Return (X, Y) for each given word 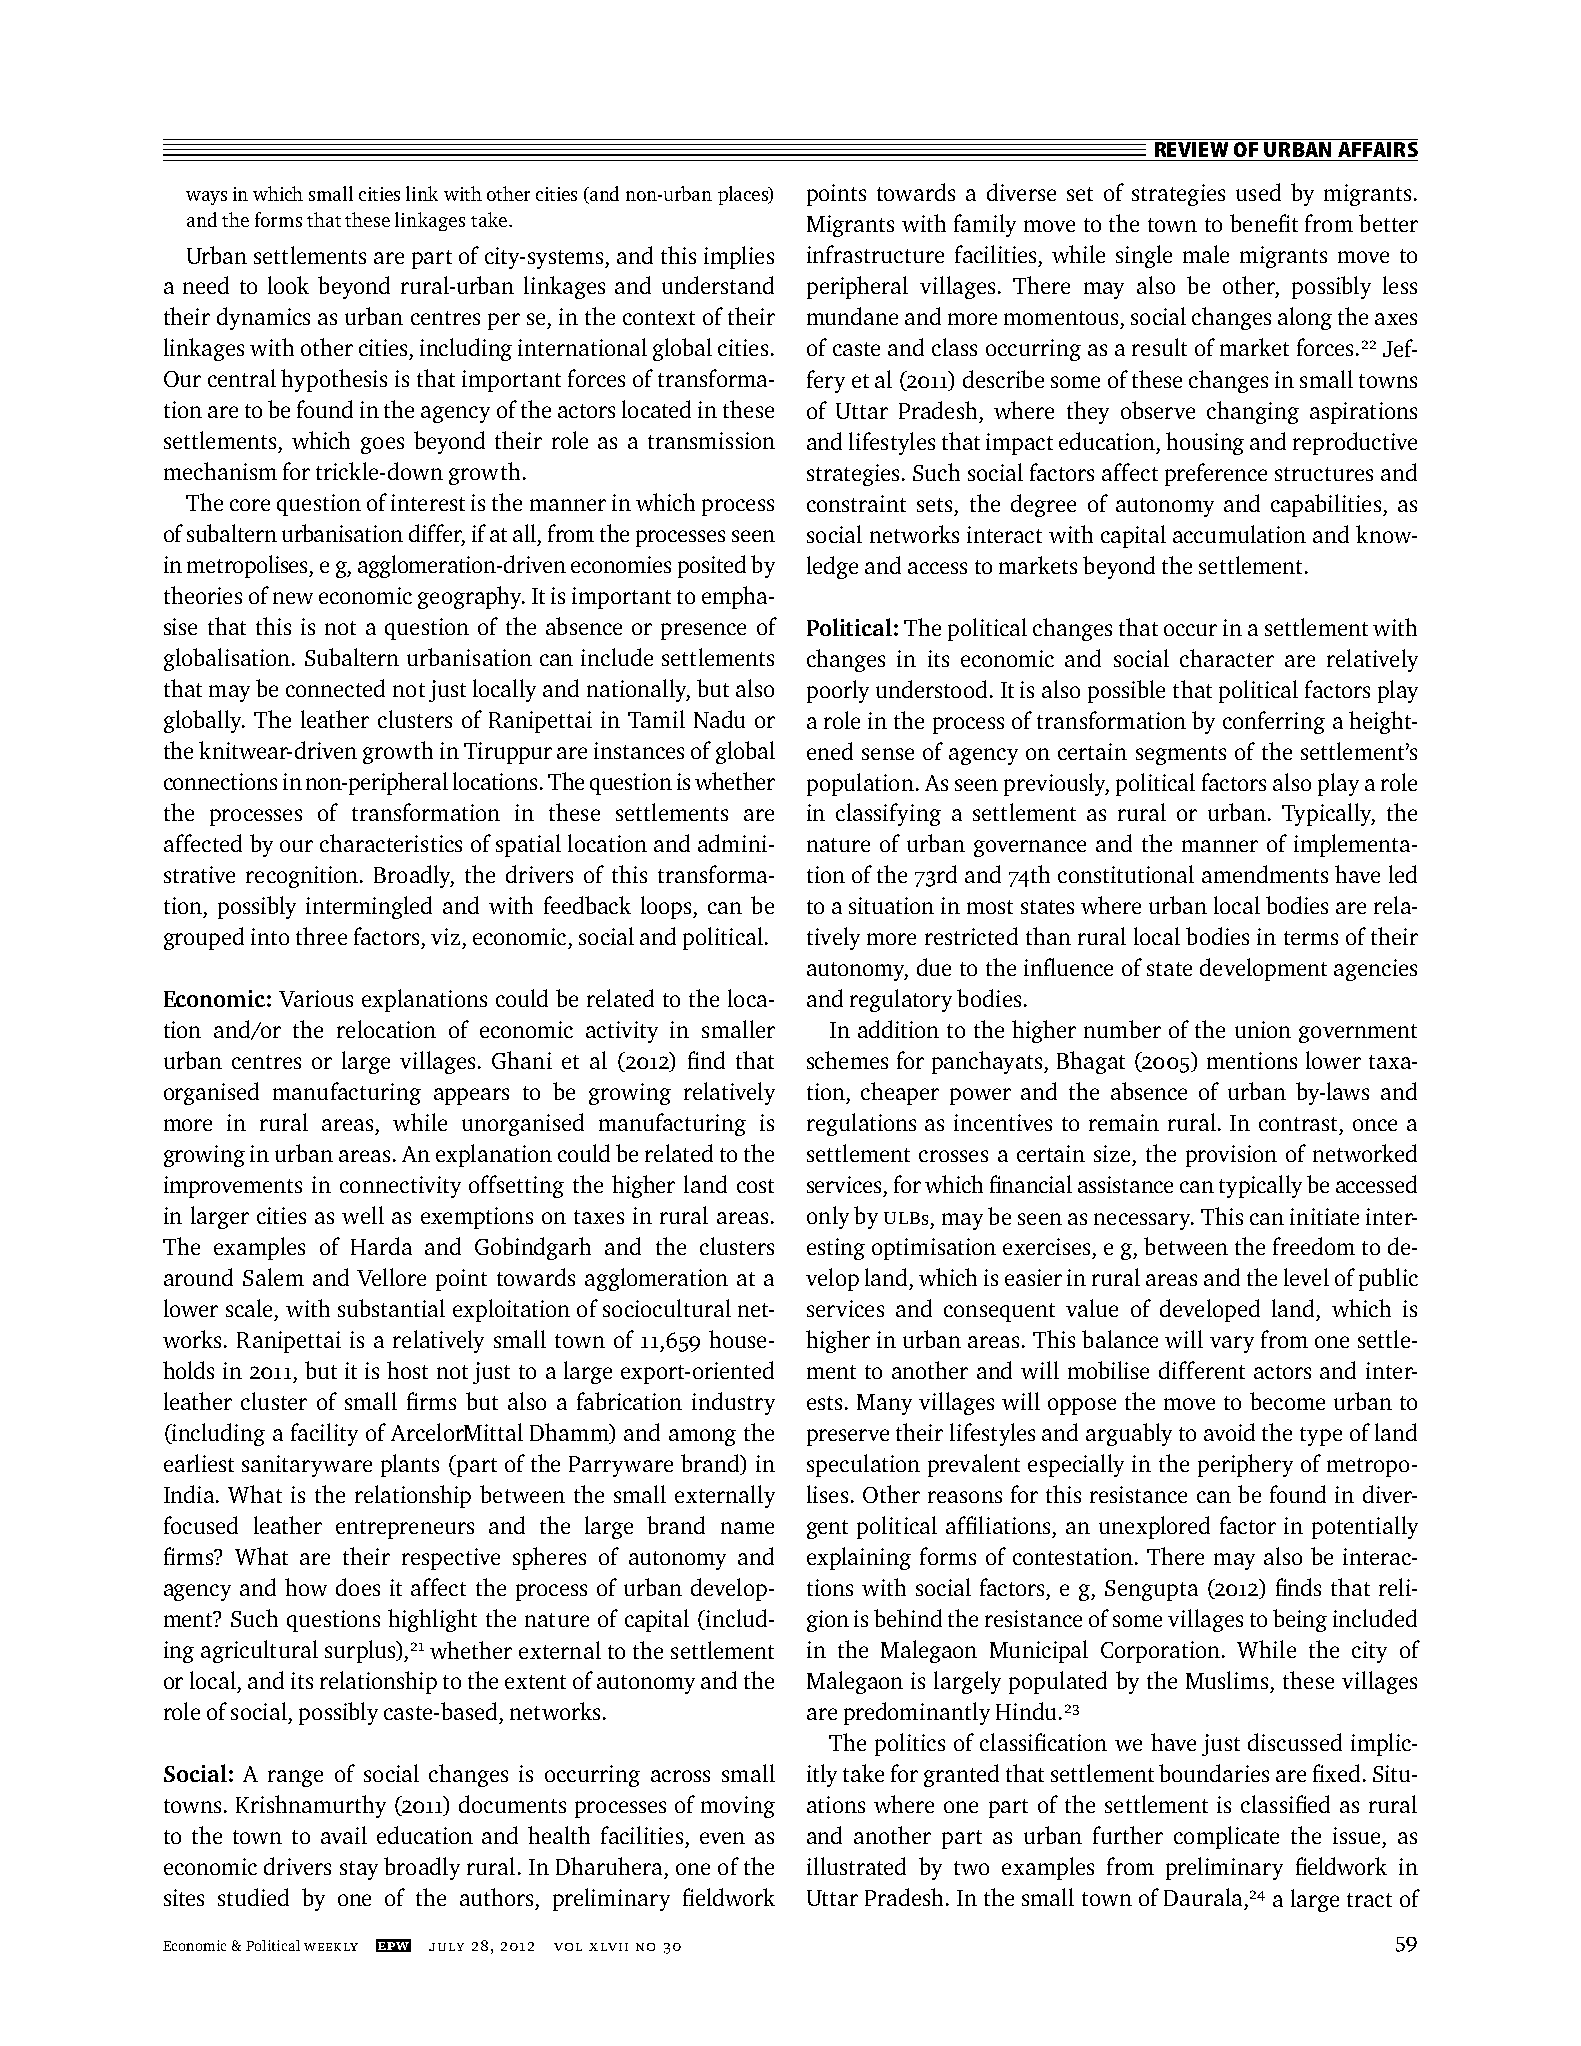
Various (316, 998)
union (1263, 1029)
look (288, 285)
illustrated (856, 1866)
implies (739, 257)
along (1305, 318)
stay (359, 1870)
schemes (847, 1060)
